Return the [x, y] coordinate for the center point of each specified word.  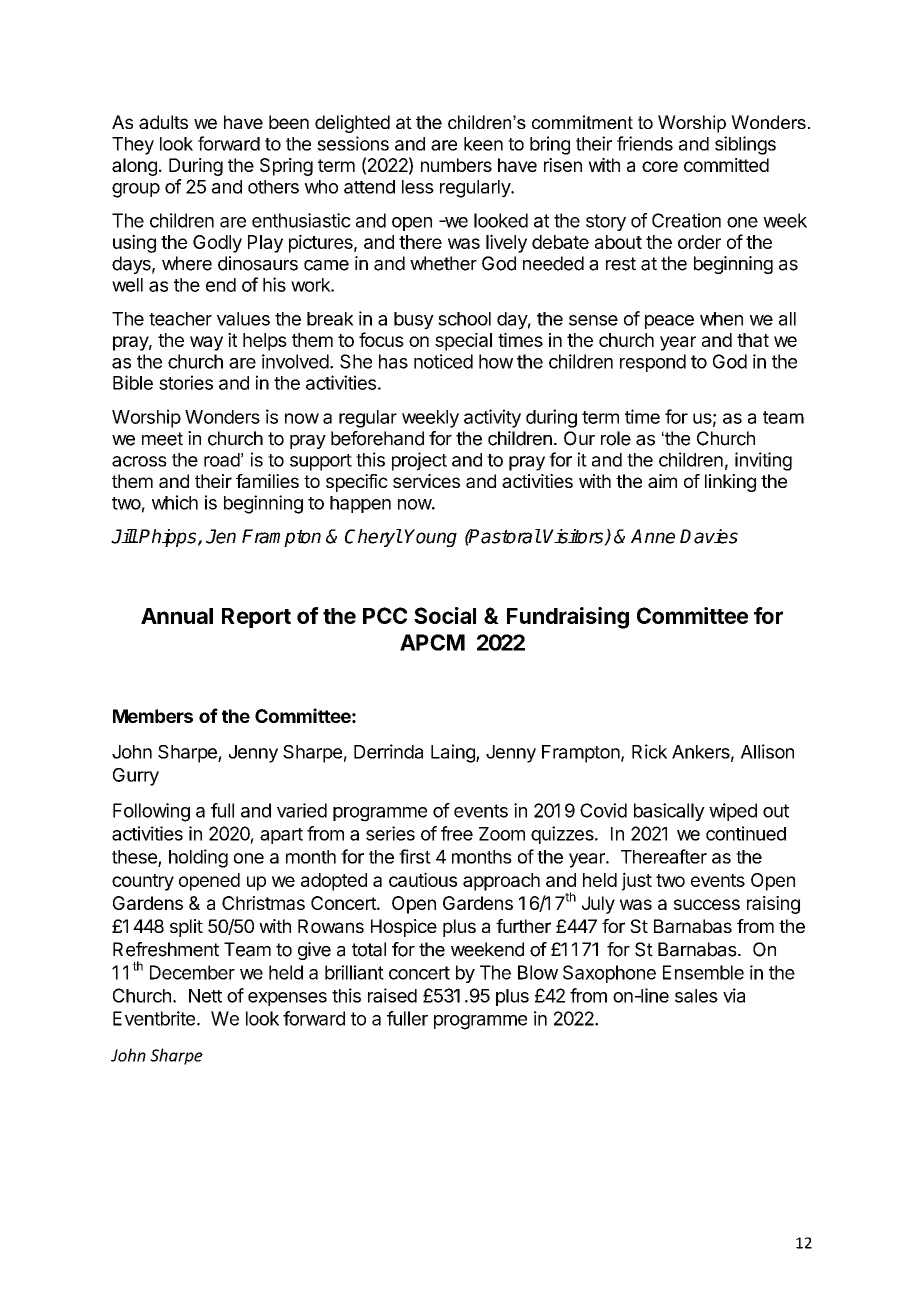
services [426, 481]
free [457, 833]
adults [163, 122]
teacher [180, 319]
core [660, 166]
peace [669, 322]
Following [151, 812]
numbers [456, 165]
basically [669, 812]
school [464, 319]
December [192, 972]
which [175, 502]
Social [445, 615]
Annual [177, 616]
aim [662, 481]
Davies [709, 536]
